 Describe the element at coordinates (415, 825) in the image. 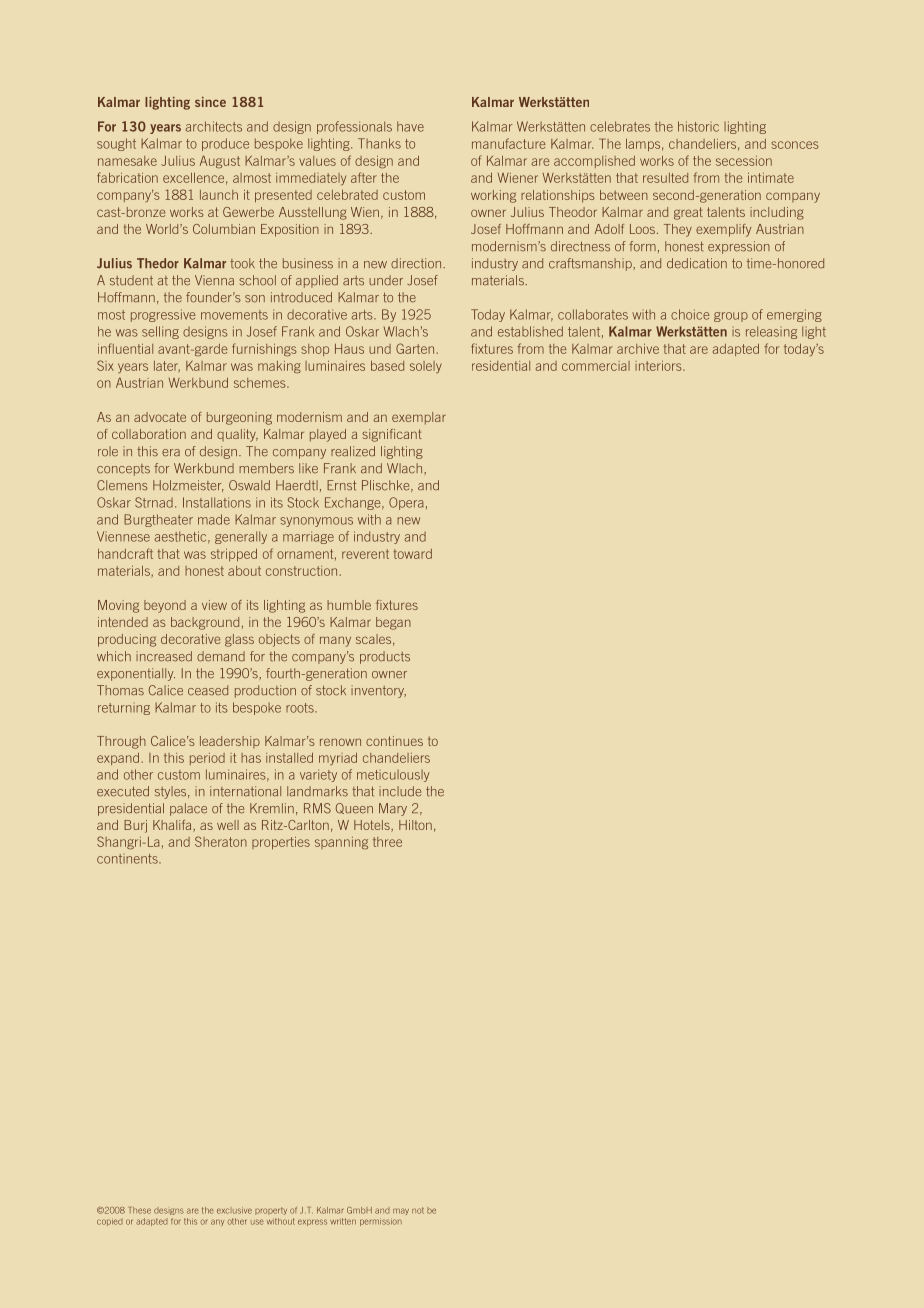

I see `Hilton` at that location.
